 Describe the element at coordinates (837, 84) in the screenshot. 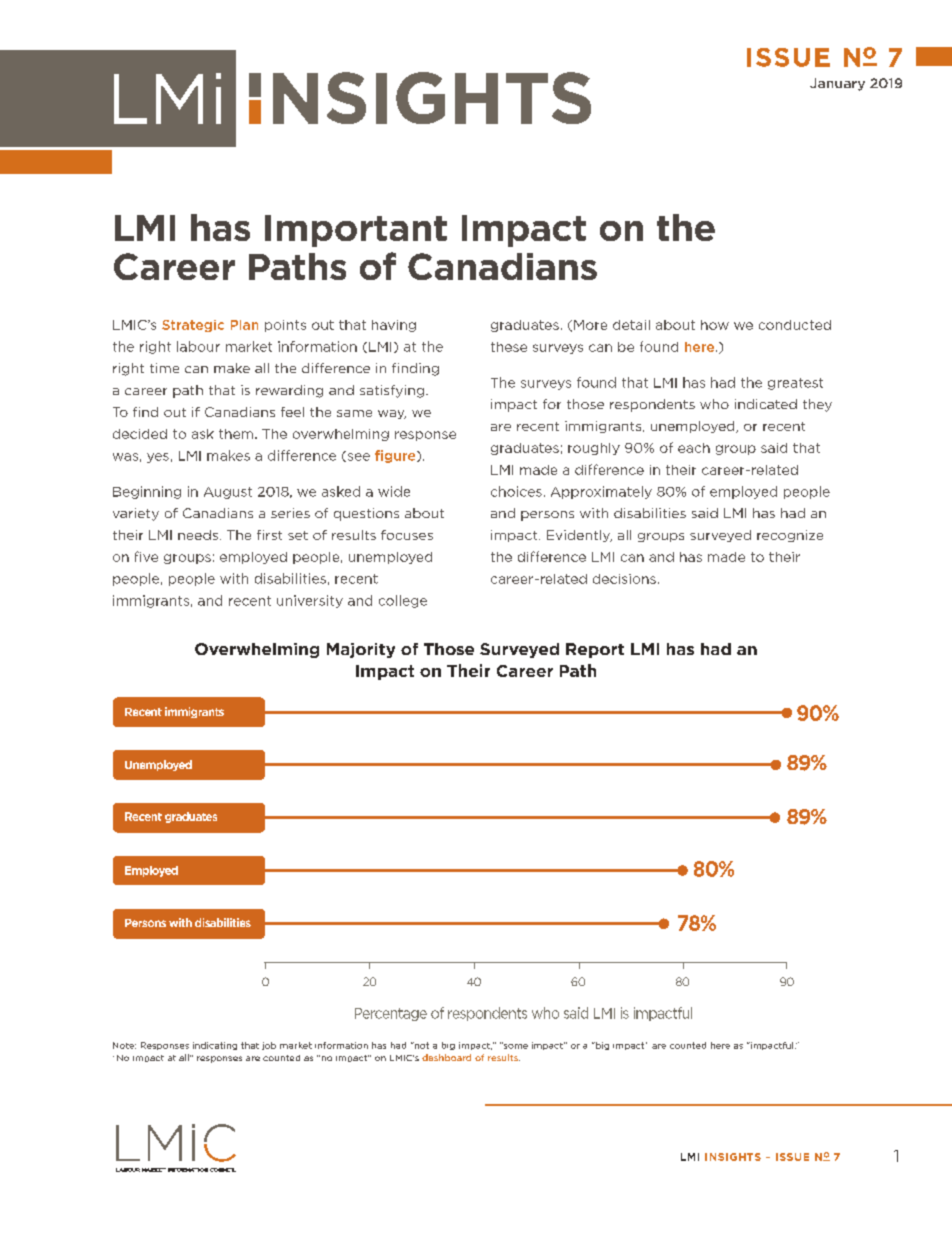

I see `January` at that location.
